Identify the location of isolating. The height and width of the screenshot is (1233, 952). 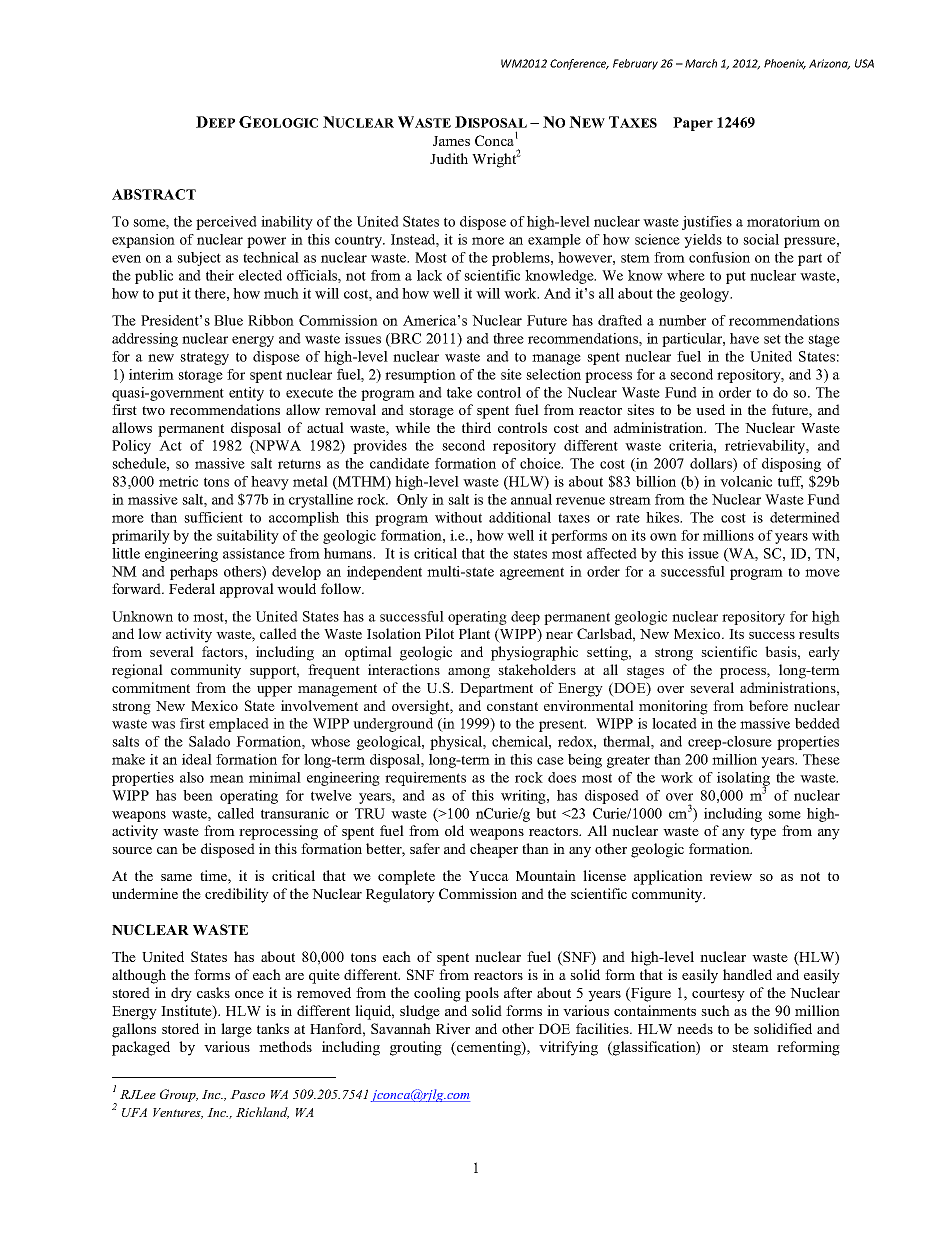
(743, 780).
